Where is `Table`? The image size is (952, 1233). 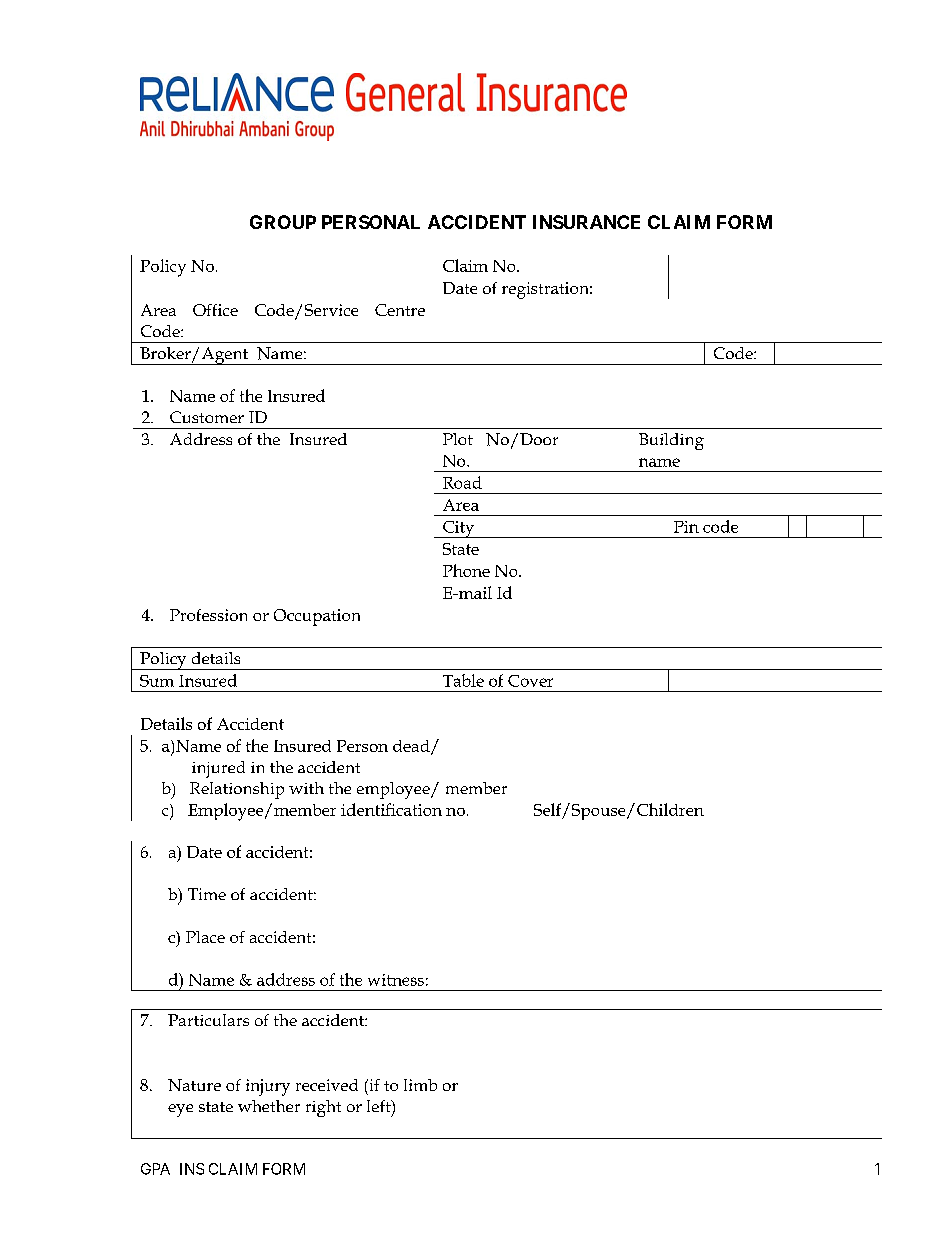 Table is located at coordinates (463, 680).
